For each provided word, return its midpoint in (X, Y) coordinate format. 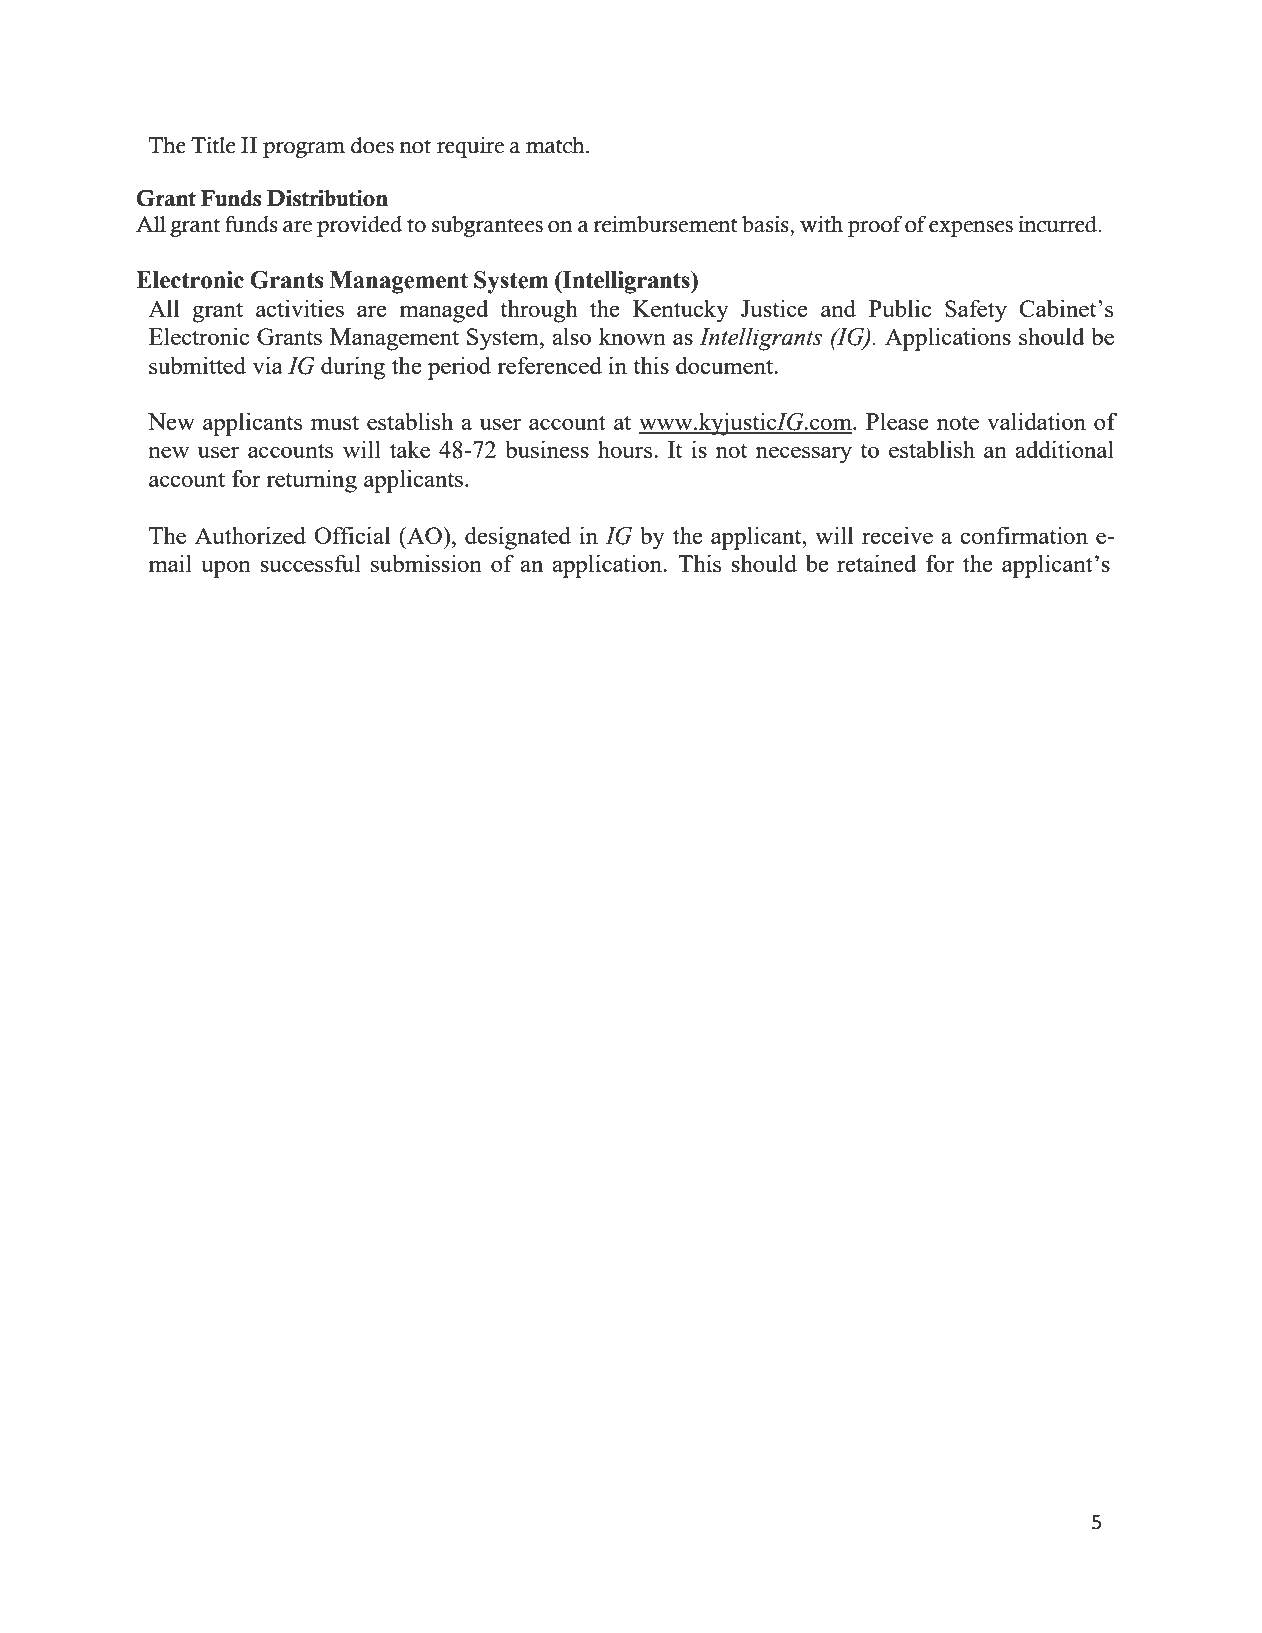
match (556, 145)
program (304, 150)
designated (518, 538)
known (632, 336)
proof (875, 226)
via (268, 365)
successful (310, 563)
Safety (976, 311)
